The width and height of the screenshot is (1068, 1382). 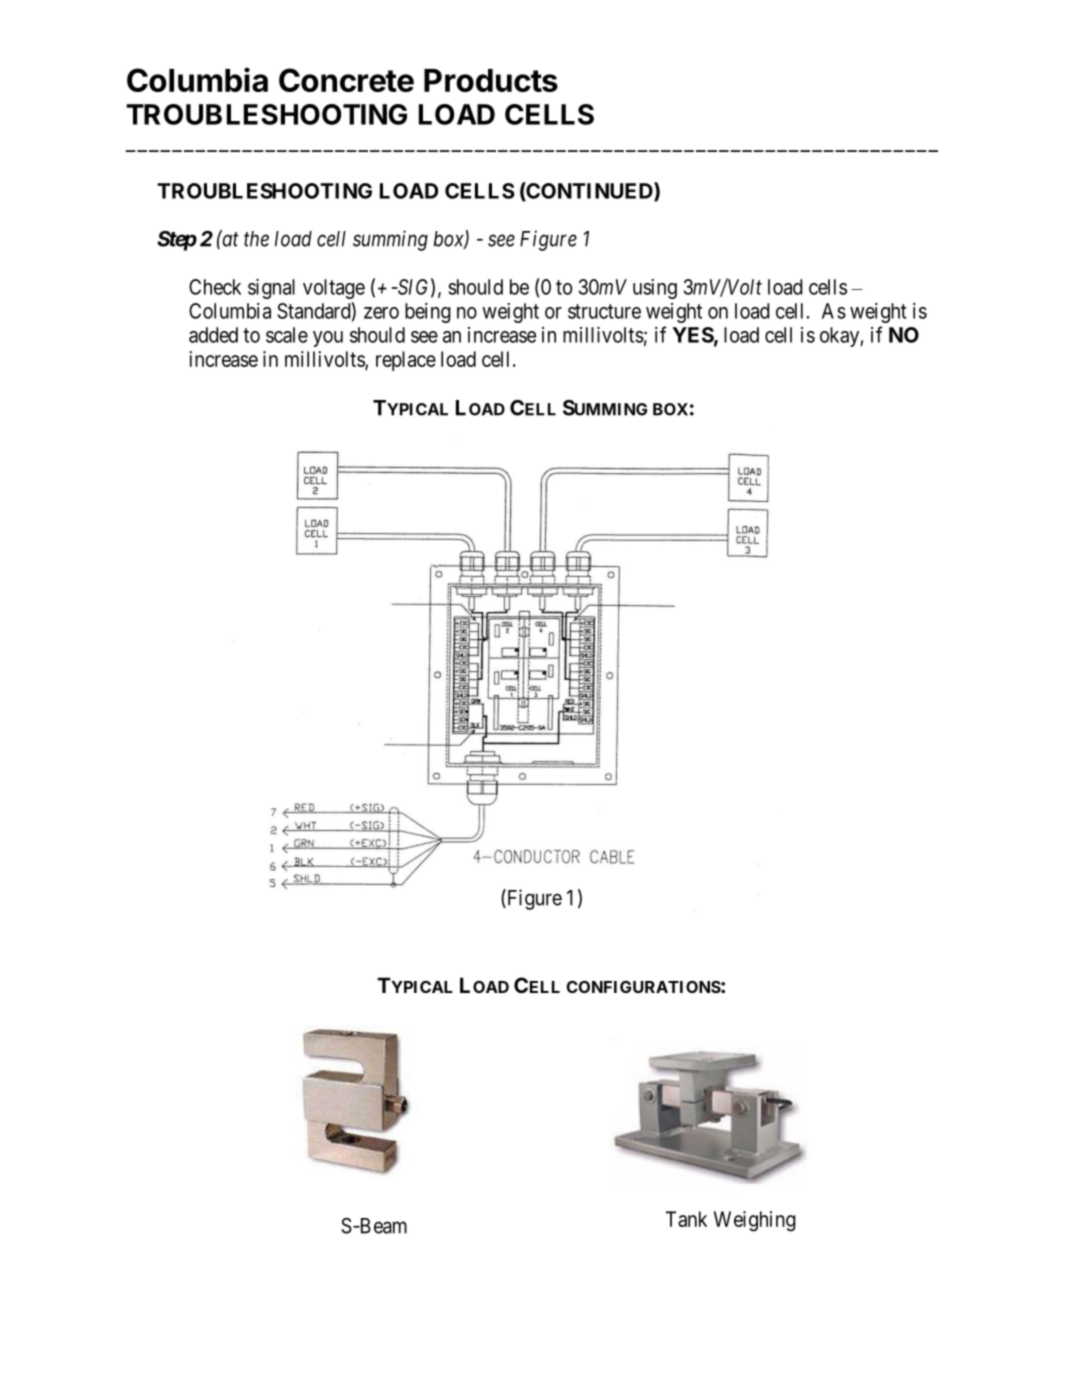 What do you see at coordinates (346, 80) in the screenshot?
I see `Concrete` at bounding box center [346, 80].
